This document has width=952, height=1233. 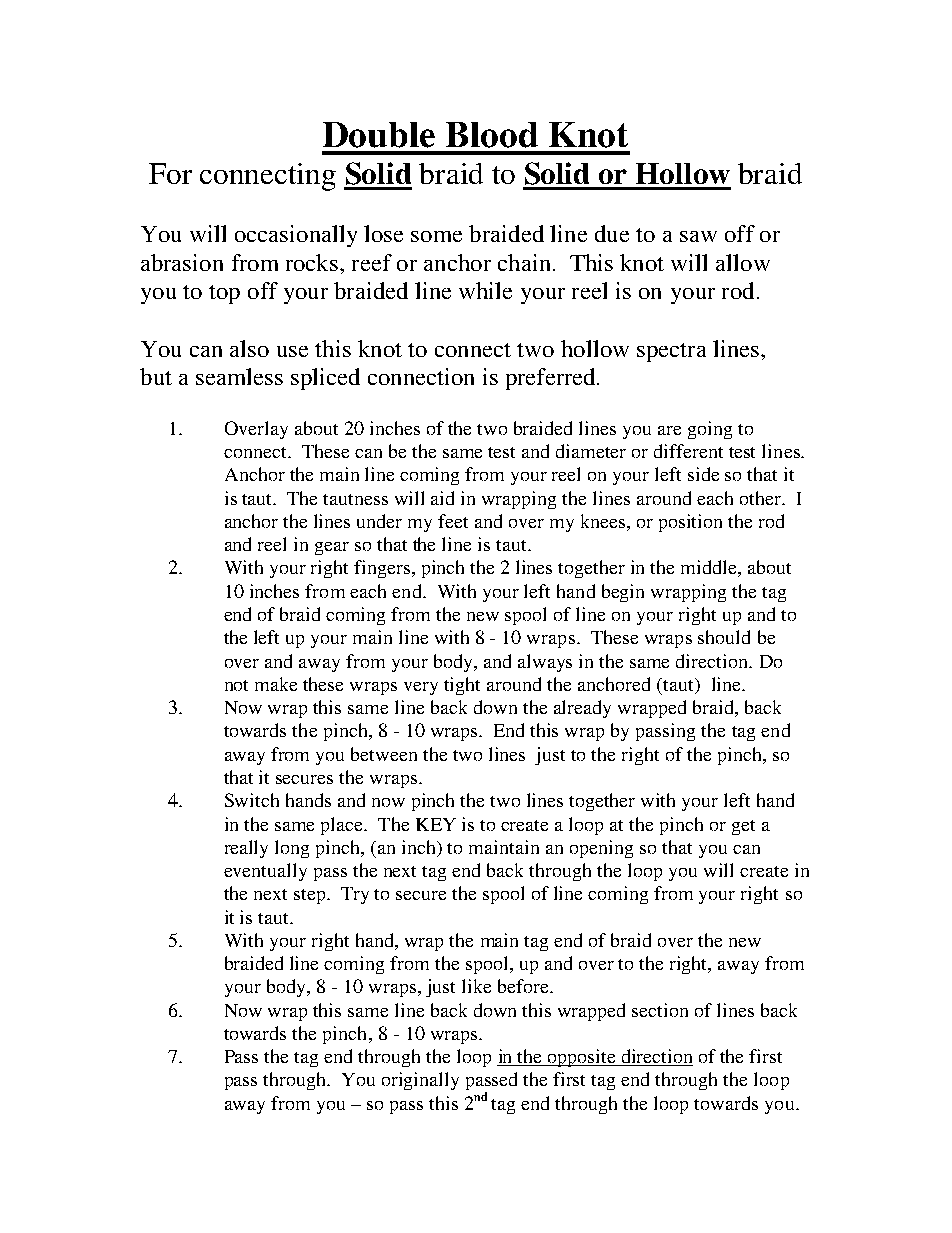 I want to click on make, so click(x=276, y=684).
